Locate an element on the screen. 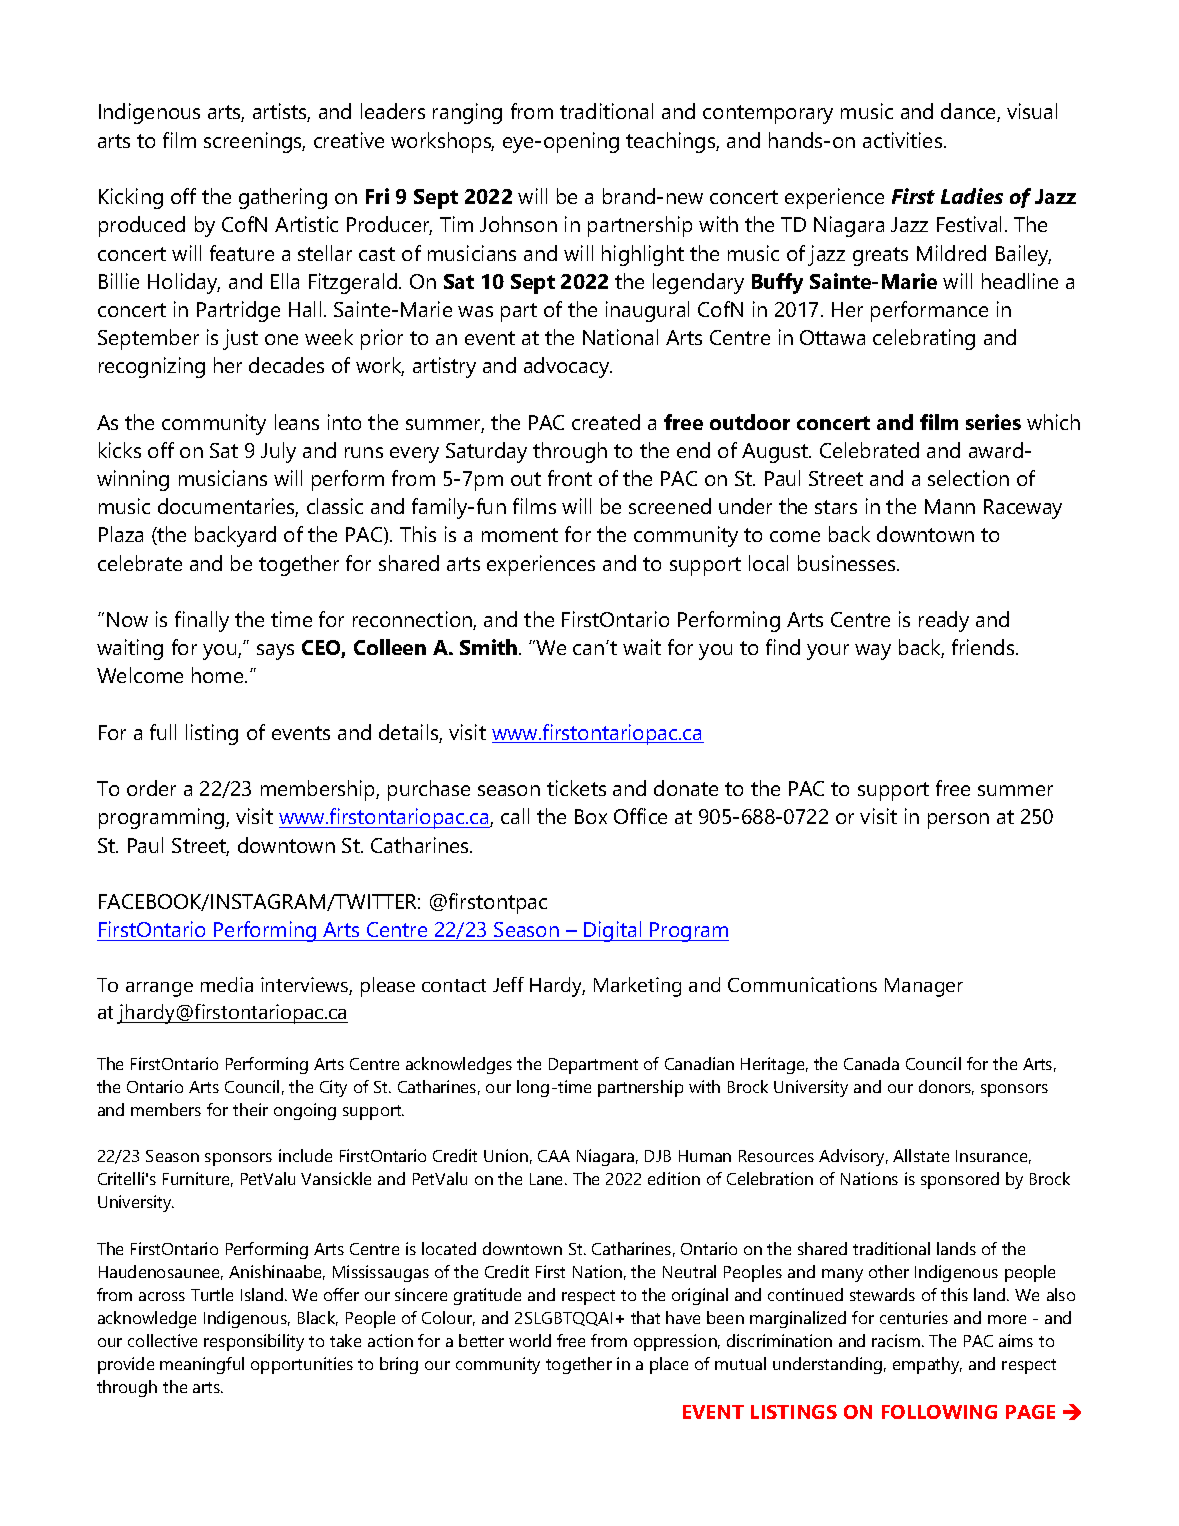  activities is located at coordinates (904, 140).
